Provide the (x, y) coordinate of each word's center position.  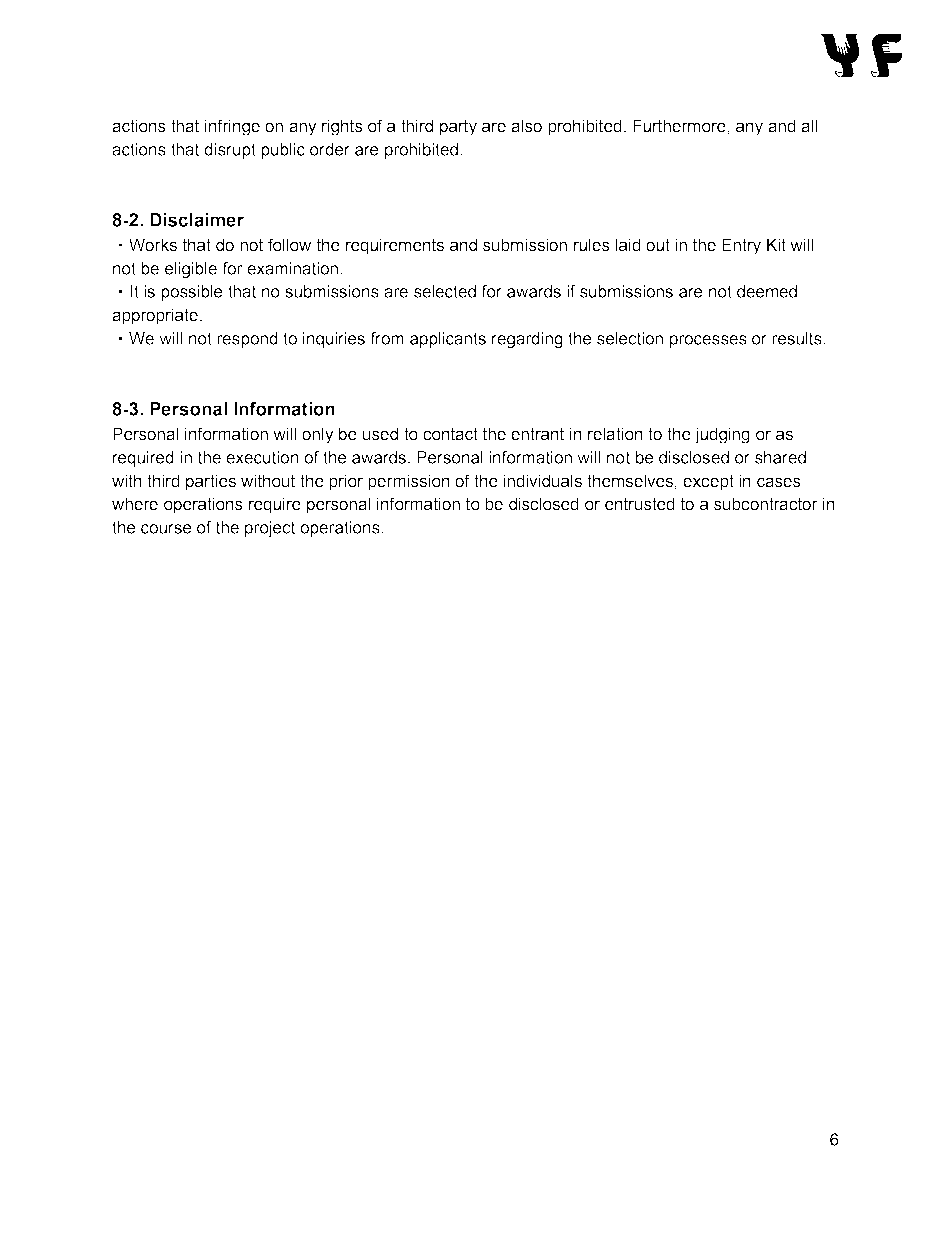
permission (409, 482)
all (809, 126)
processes (708, 341)
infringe (232, 127)
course (166, 529)
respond (247, 340)
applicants (448, 340)
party (458, 128)
